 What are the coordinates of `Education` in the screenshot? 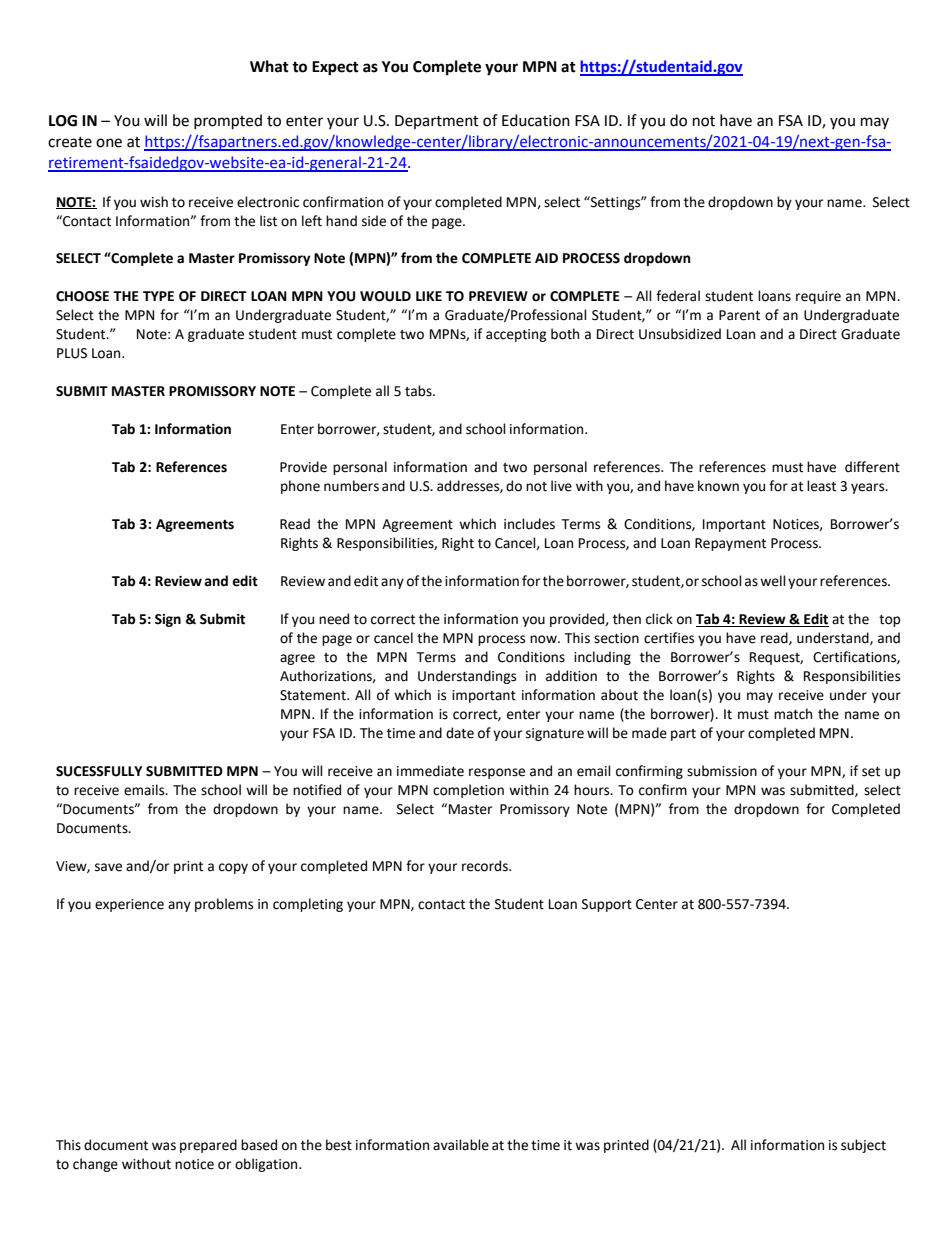 It's located at (536, 120).
